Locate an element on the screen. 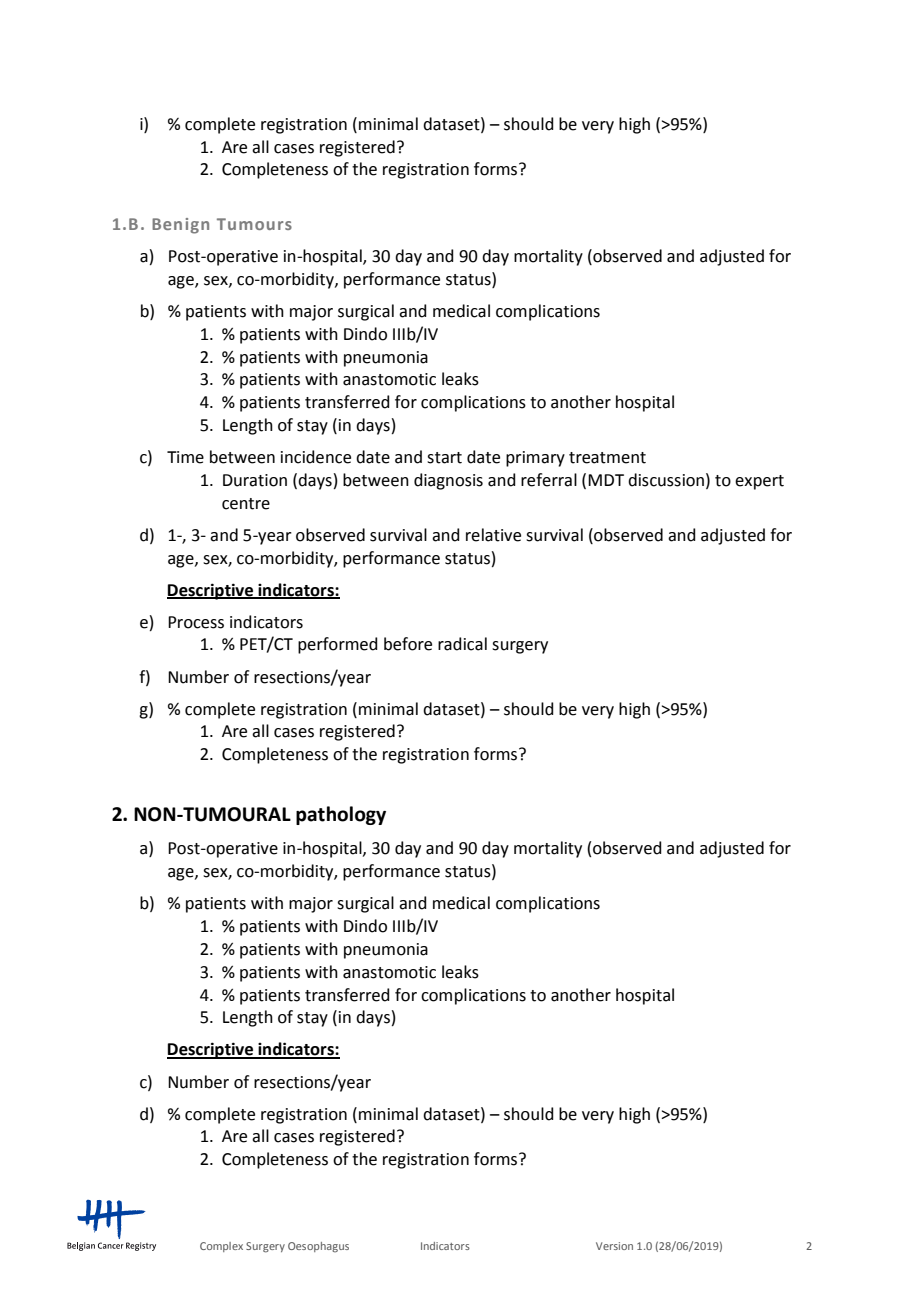 The width and height of the screenshot is (924, 1308). start is located at coordinates (444, 458).
